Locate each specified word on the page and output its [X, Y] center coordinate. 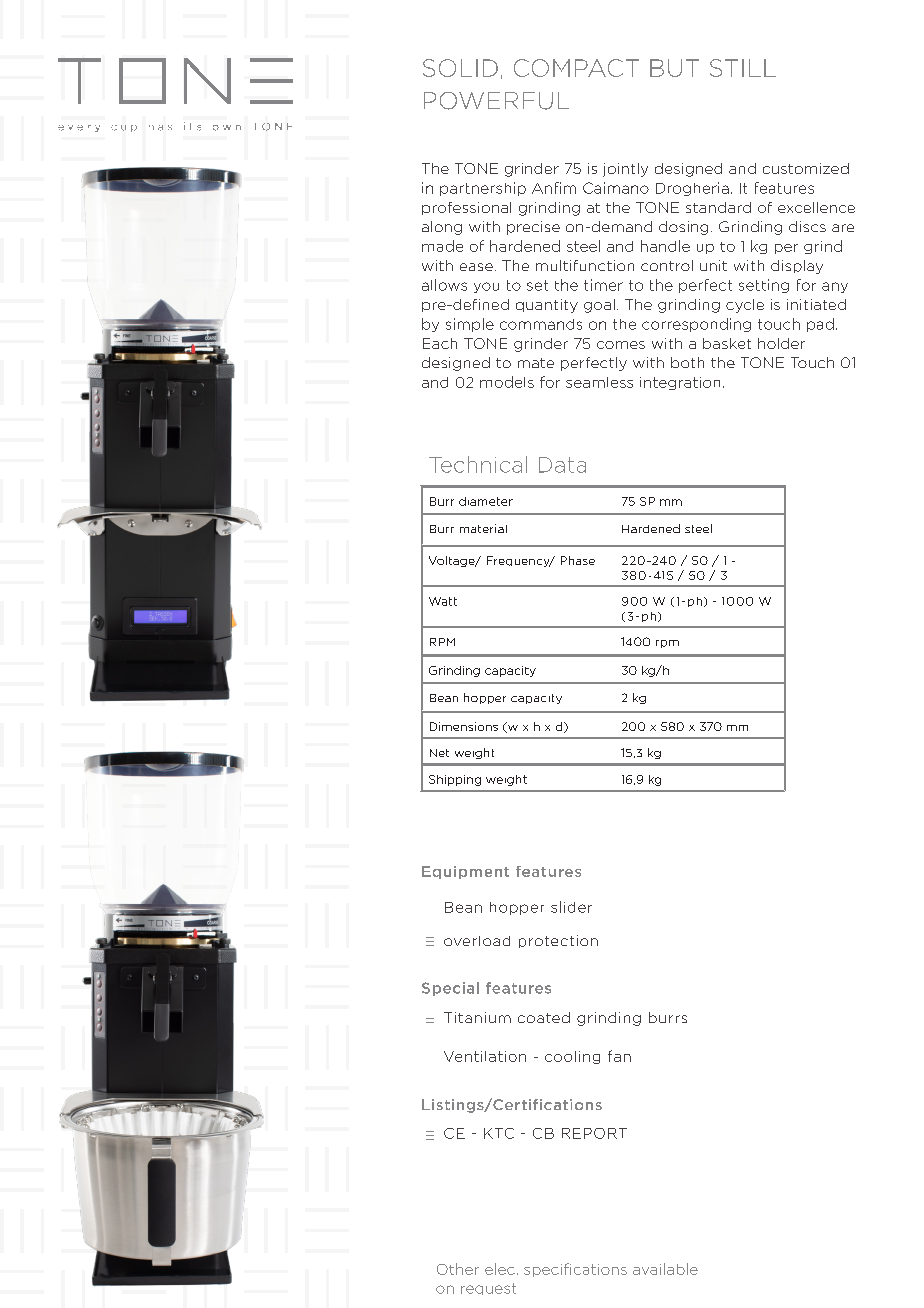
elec [500, 1269]
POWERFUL [496, 101]
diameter [486, 501]
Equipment [465, 872]
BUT [674, 68]
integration [680, 383]
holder [781, 343]
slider [571, 907]
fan [619, 1056]
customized [806, 168]
